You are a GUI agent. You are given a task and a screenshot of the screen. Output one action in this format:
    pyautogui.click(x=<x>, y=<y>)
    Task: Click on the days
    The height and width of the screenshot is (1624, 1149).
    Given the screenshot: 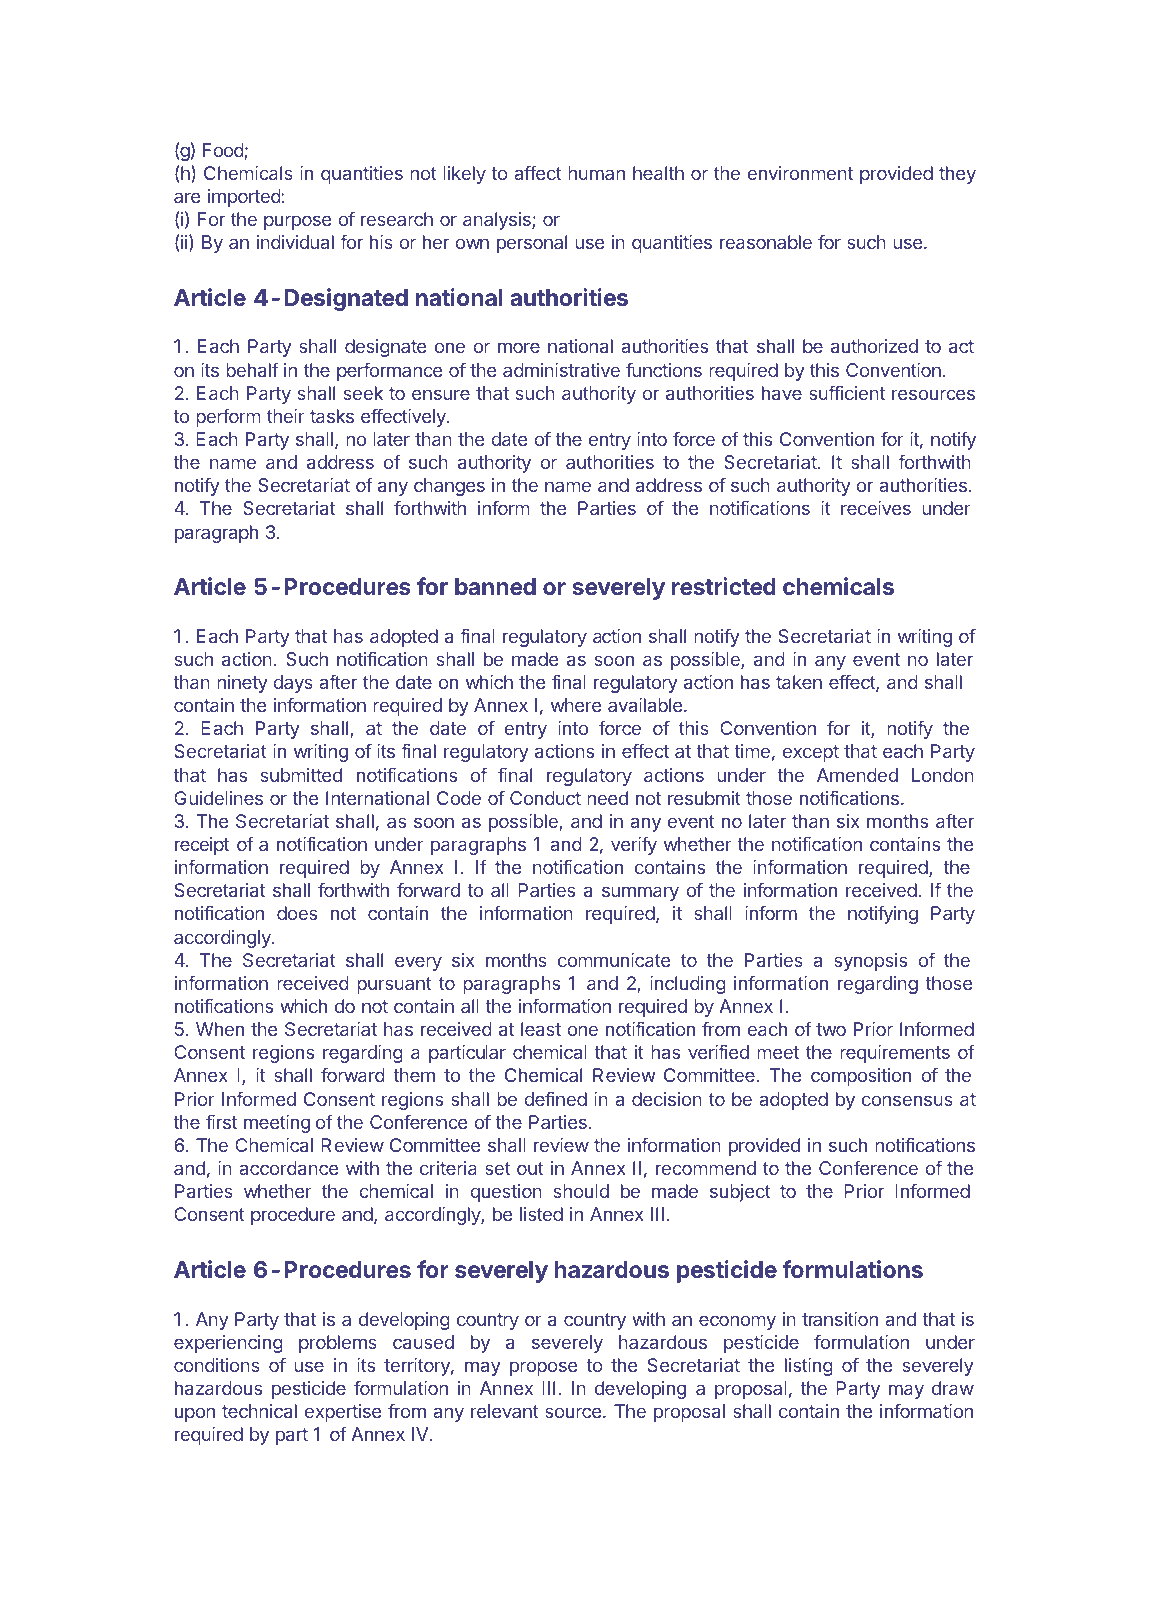 What is the action you would take?
    pyautogui.click(x=293, y=684)
